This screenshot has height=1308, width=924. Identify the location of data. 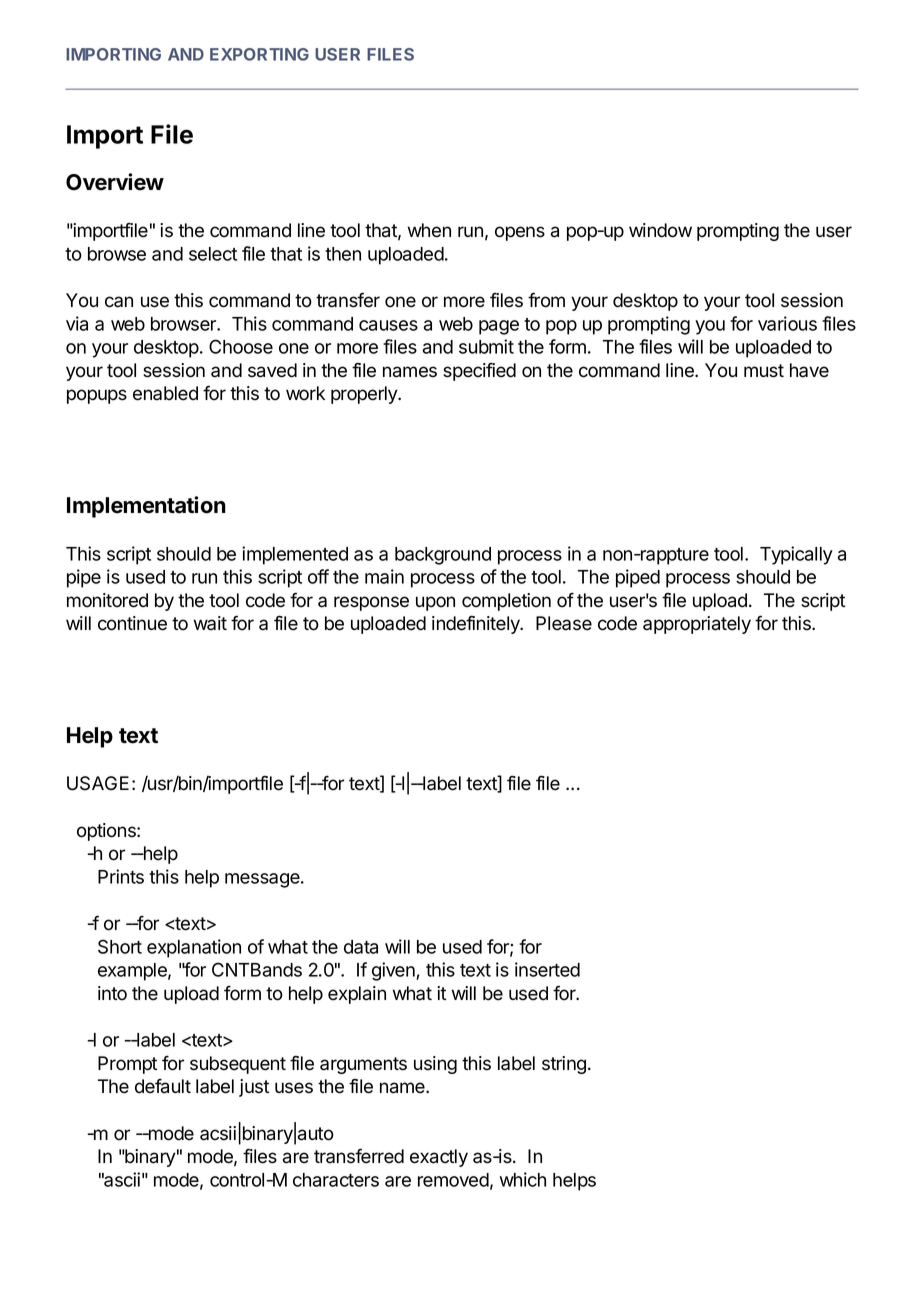
(361, 947).
